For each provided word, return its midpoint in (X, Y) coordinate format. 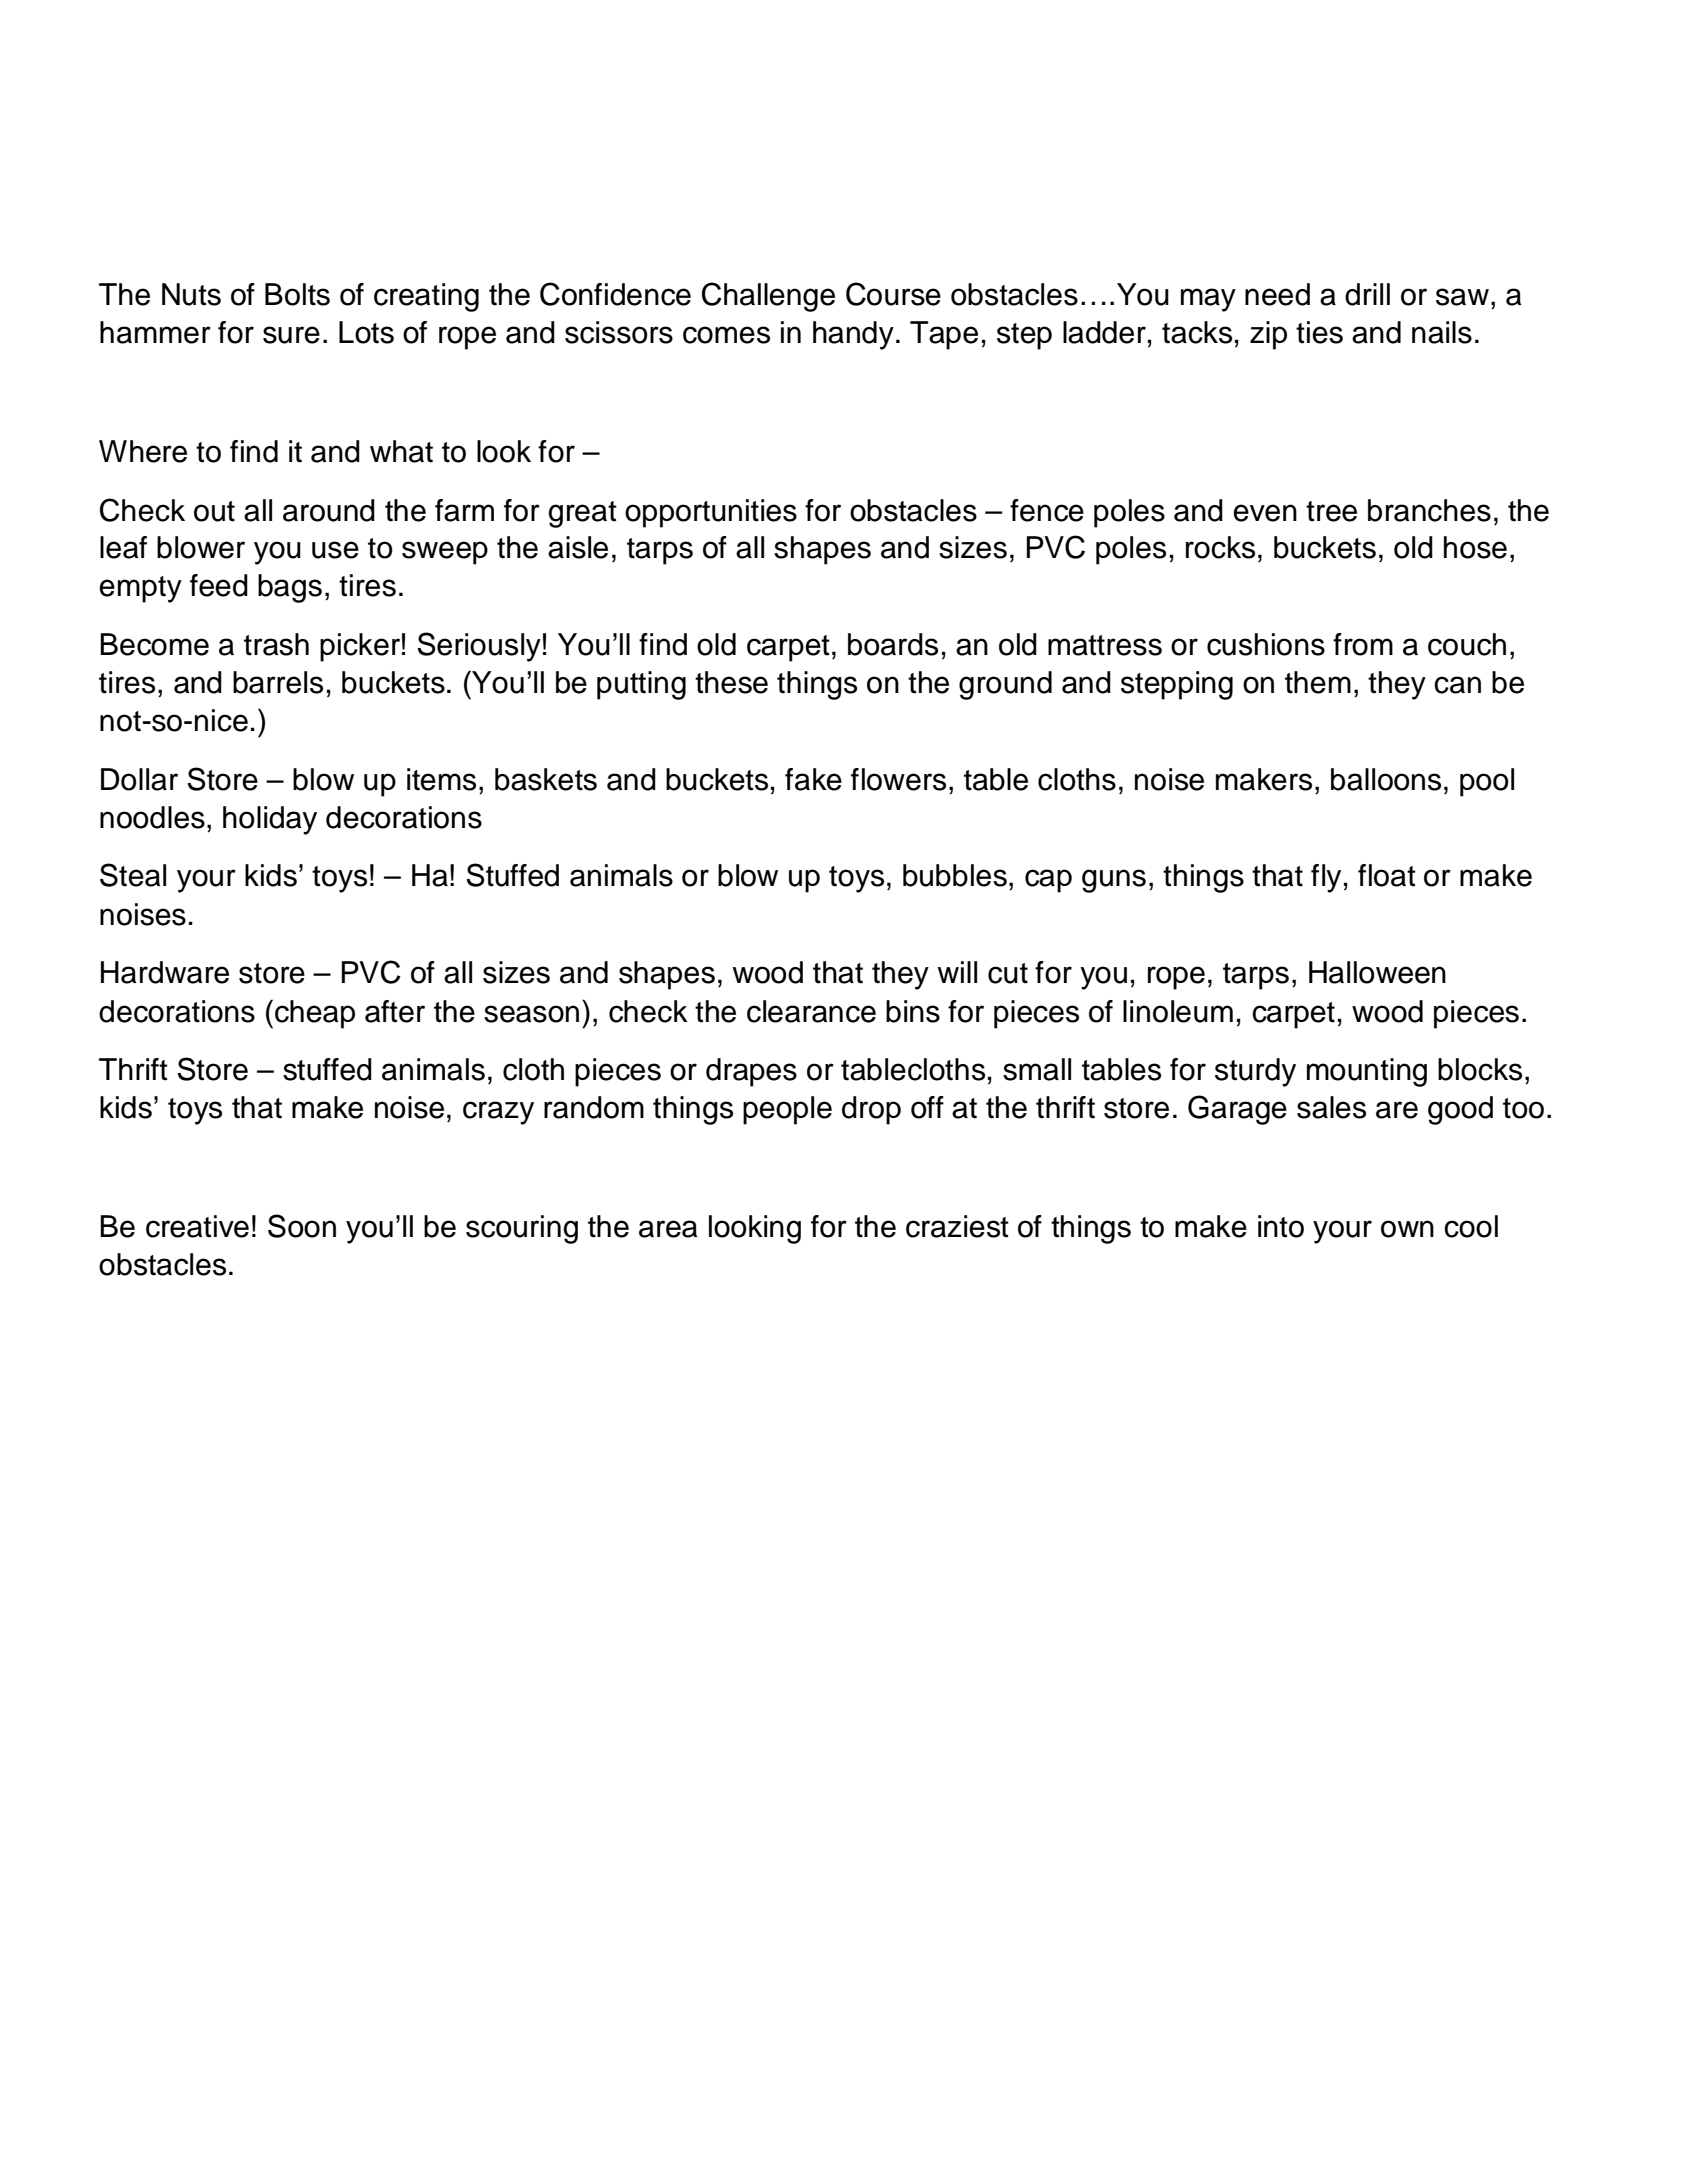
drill (1367, 294)
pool (1487, 782)
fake (813, 779)
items (441, 779)
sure (291, 335)
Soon (302, 1226)
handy (853, 335)
